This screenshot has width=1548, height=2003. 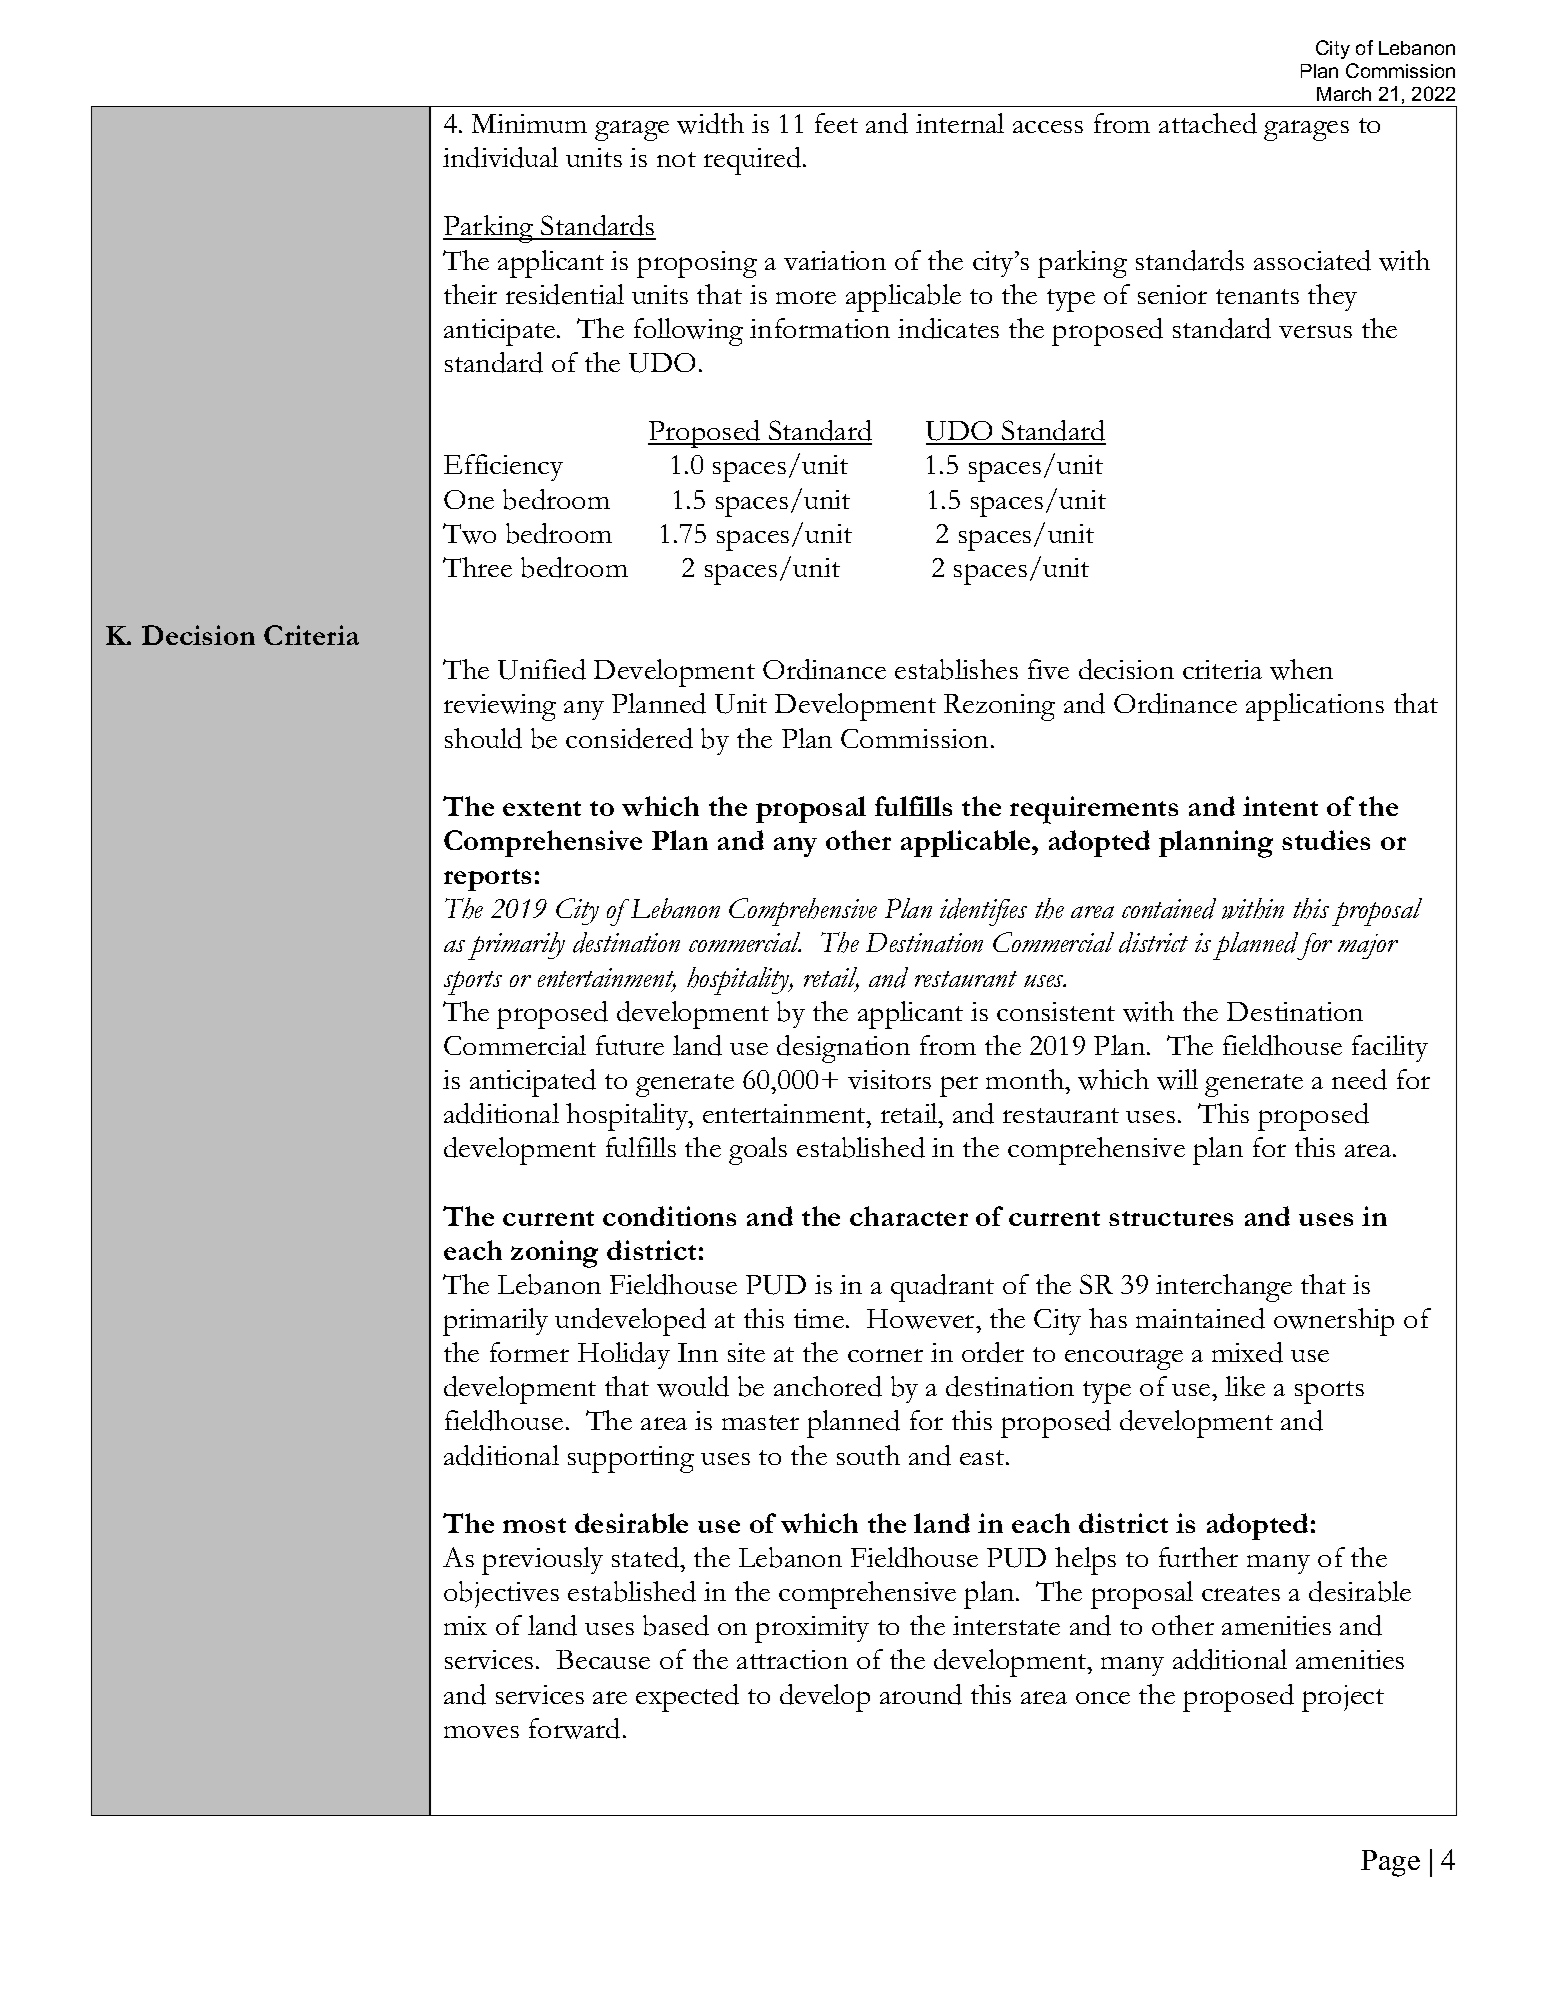 I want to click on future, so click(x=630, y=1045).
